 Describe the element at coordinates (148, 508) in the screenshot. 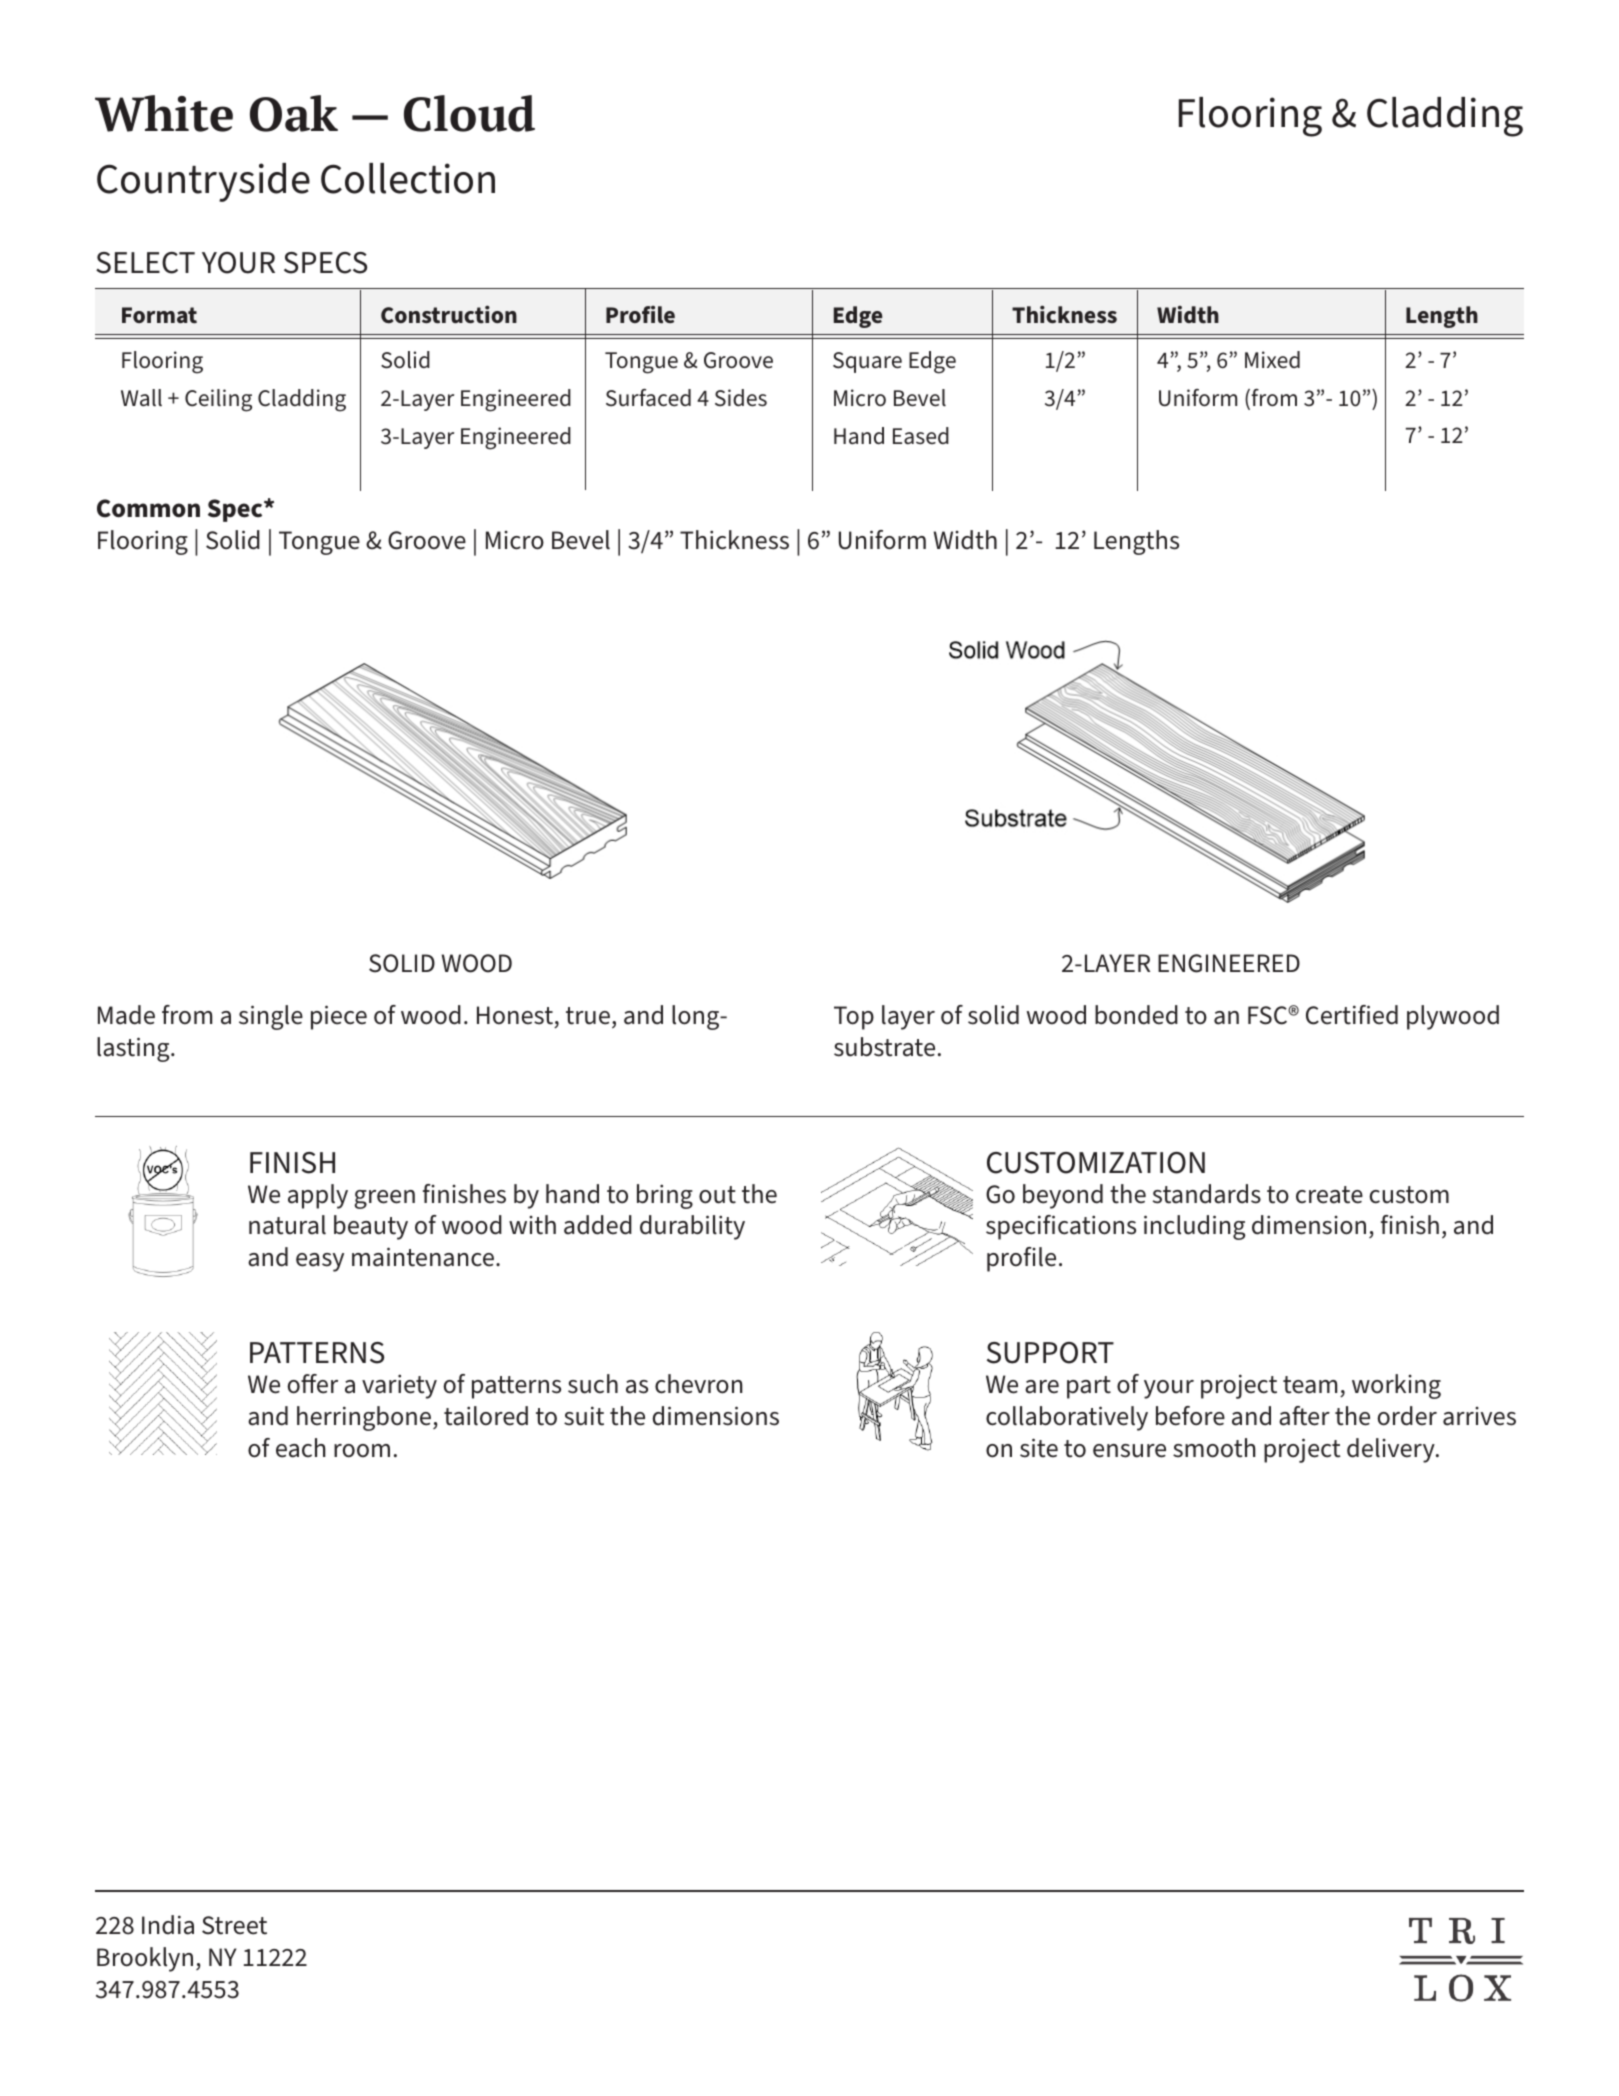

I see `Common` at that location.
